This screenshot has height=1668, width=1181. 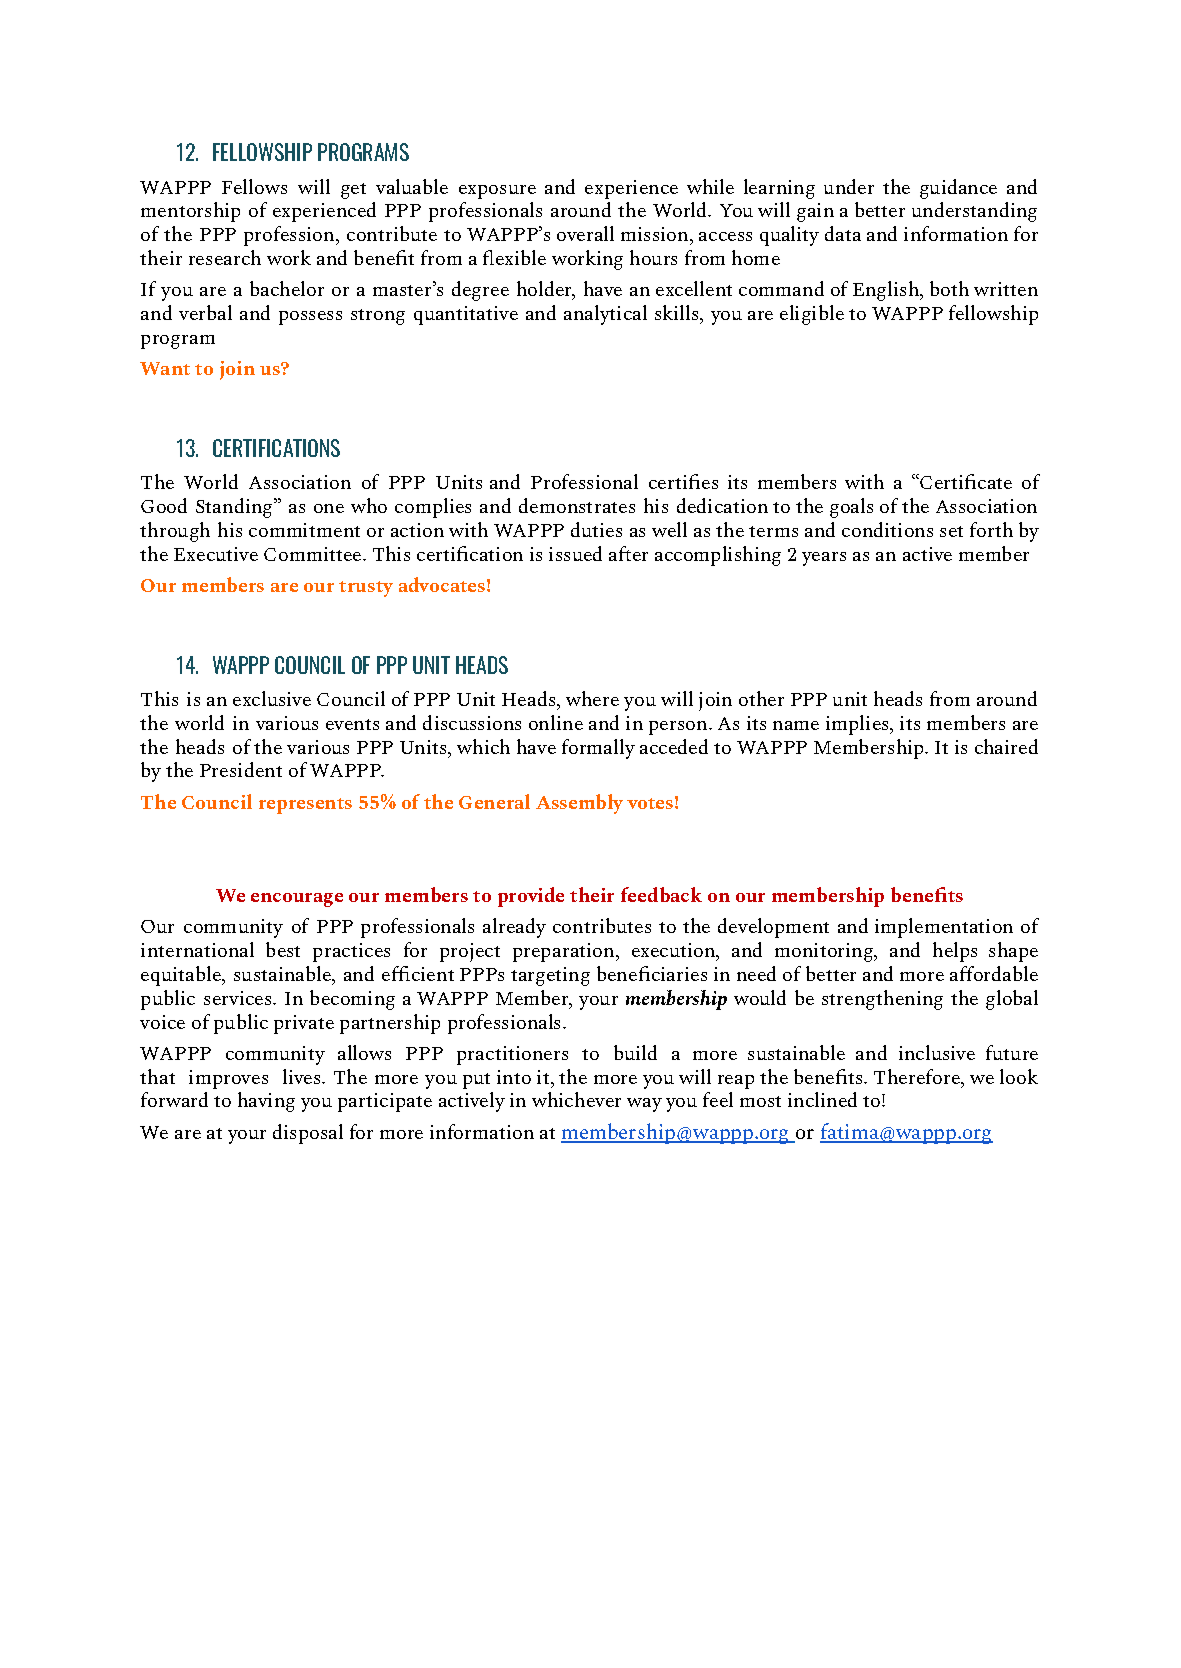 I want to click on demonstrates, so click(x=577, y=505).
